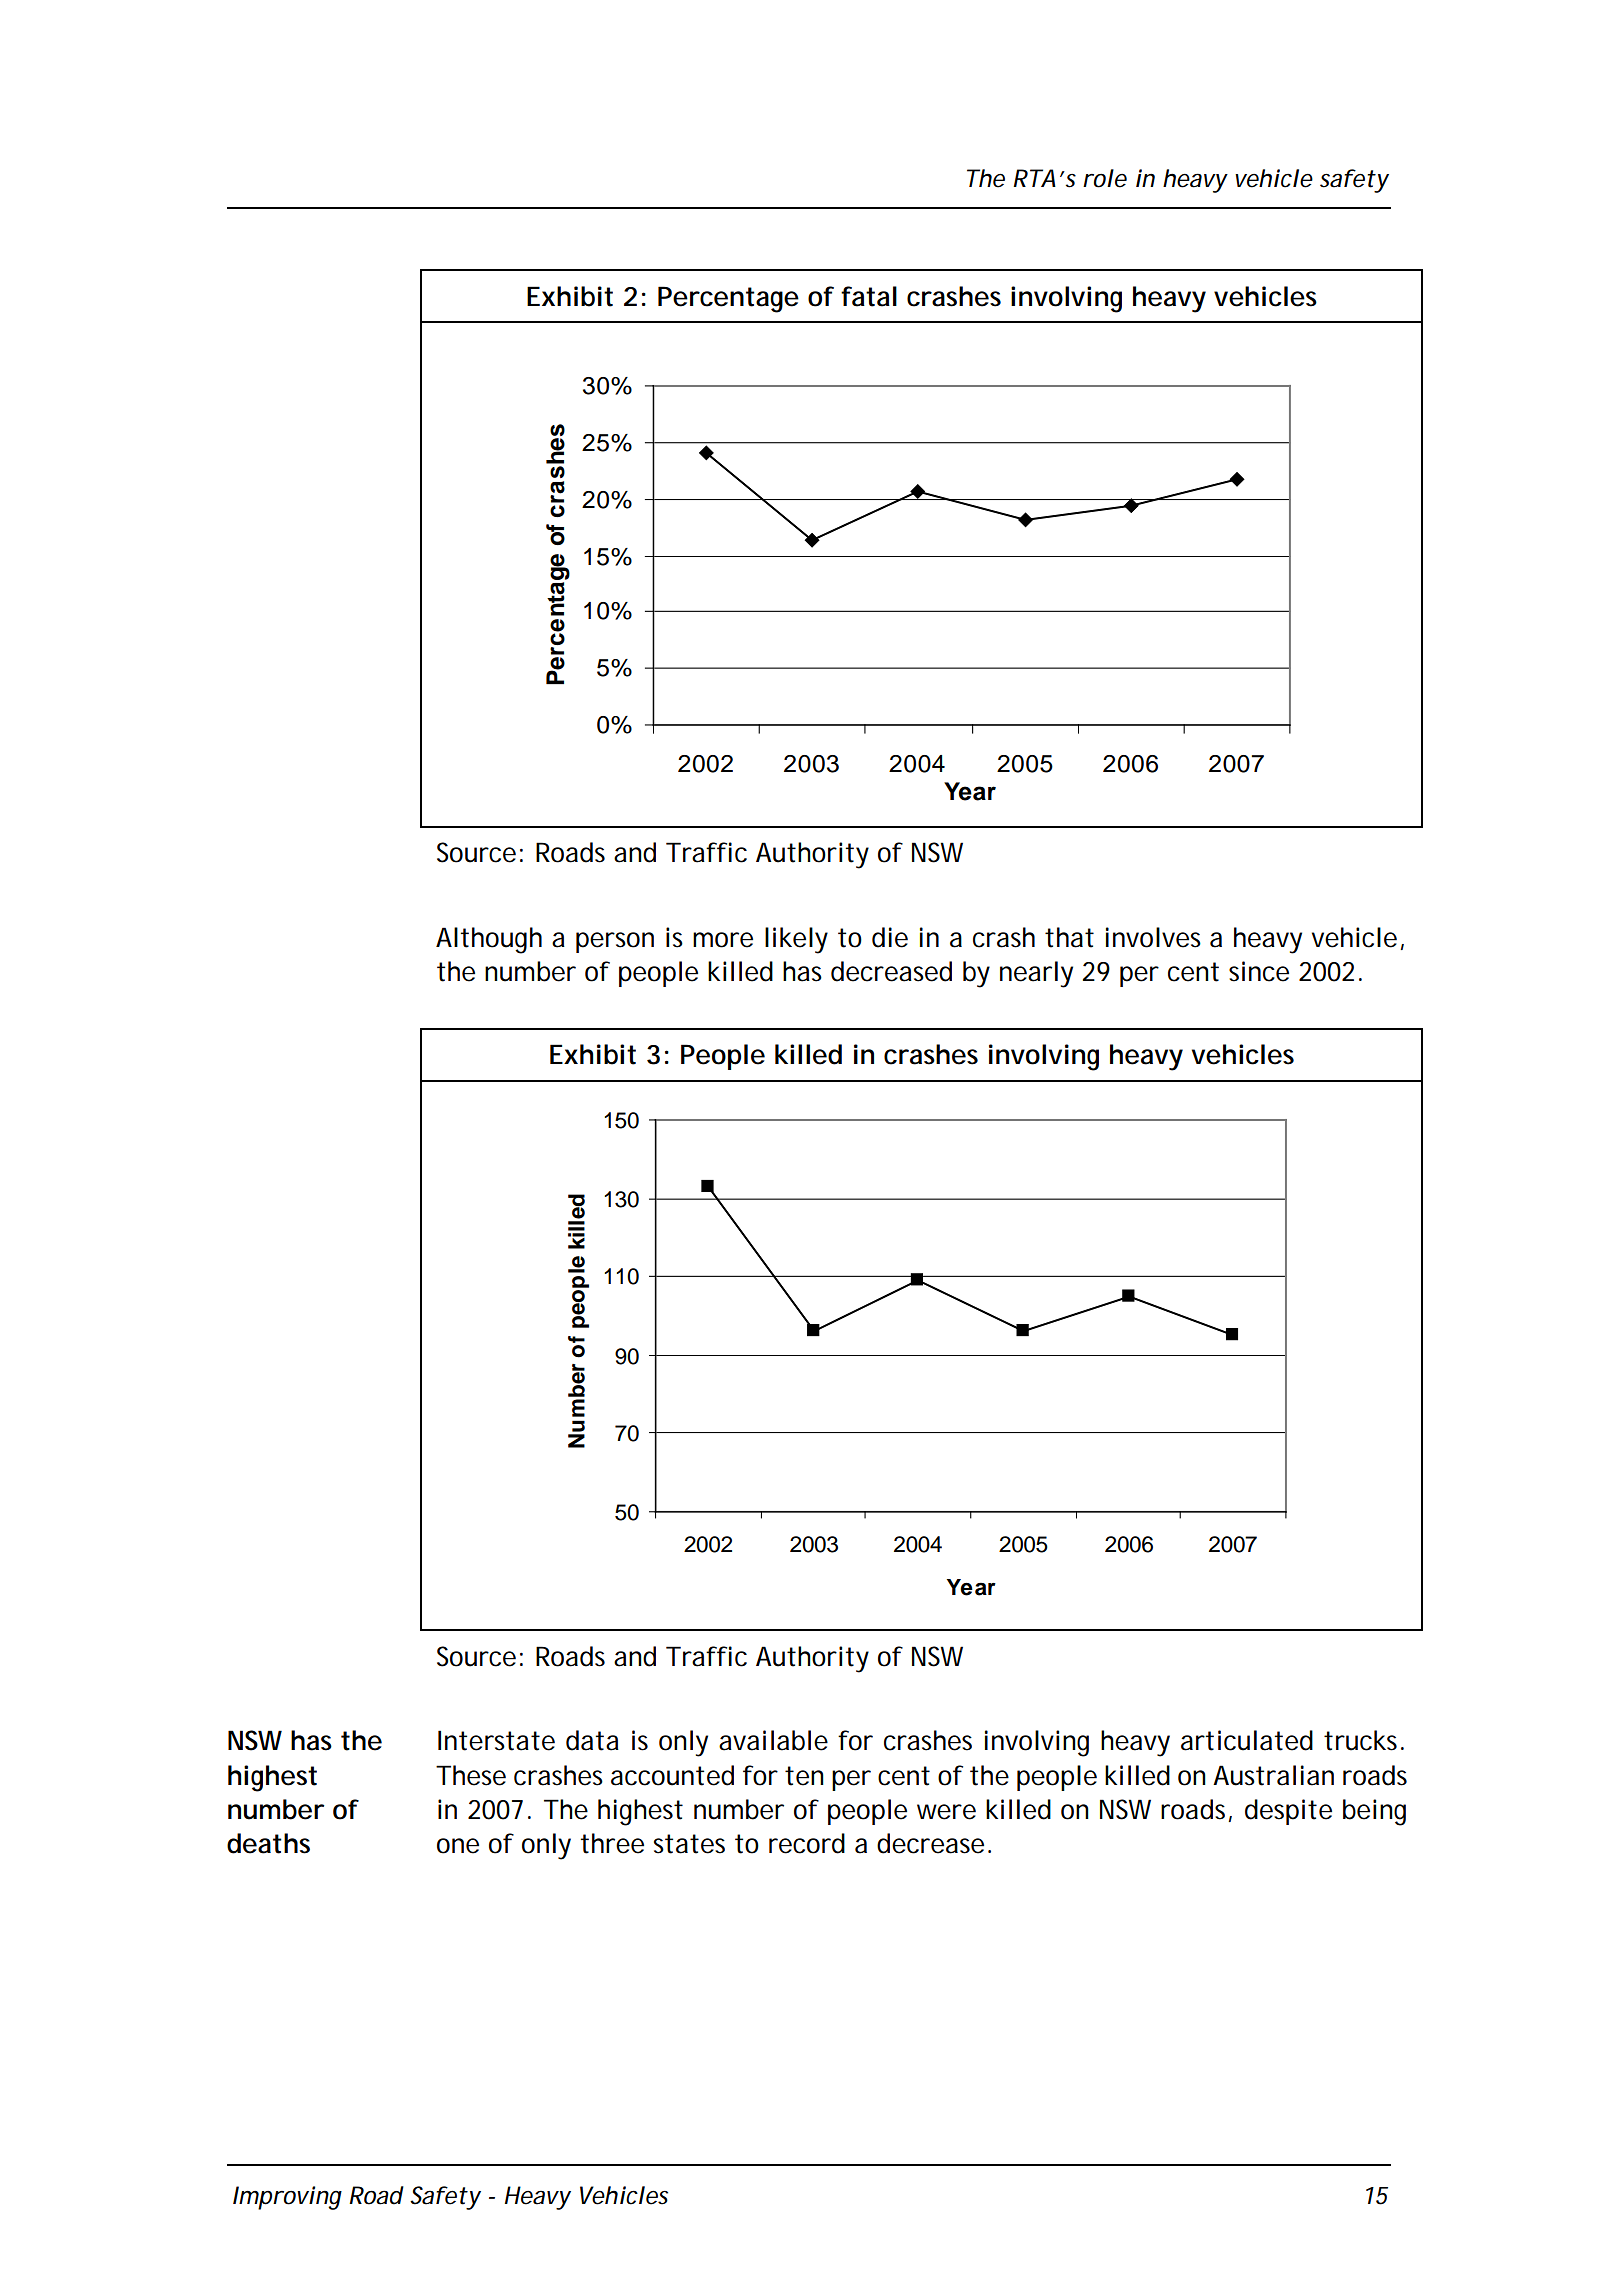 The image size is (1618, 2288). Describe the element at coordinates (1153, 937) in the screenshot. I see `involves` at that location.
